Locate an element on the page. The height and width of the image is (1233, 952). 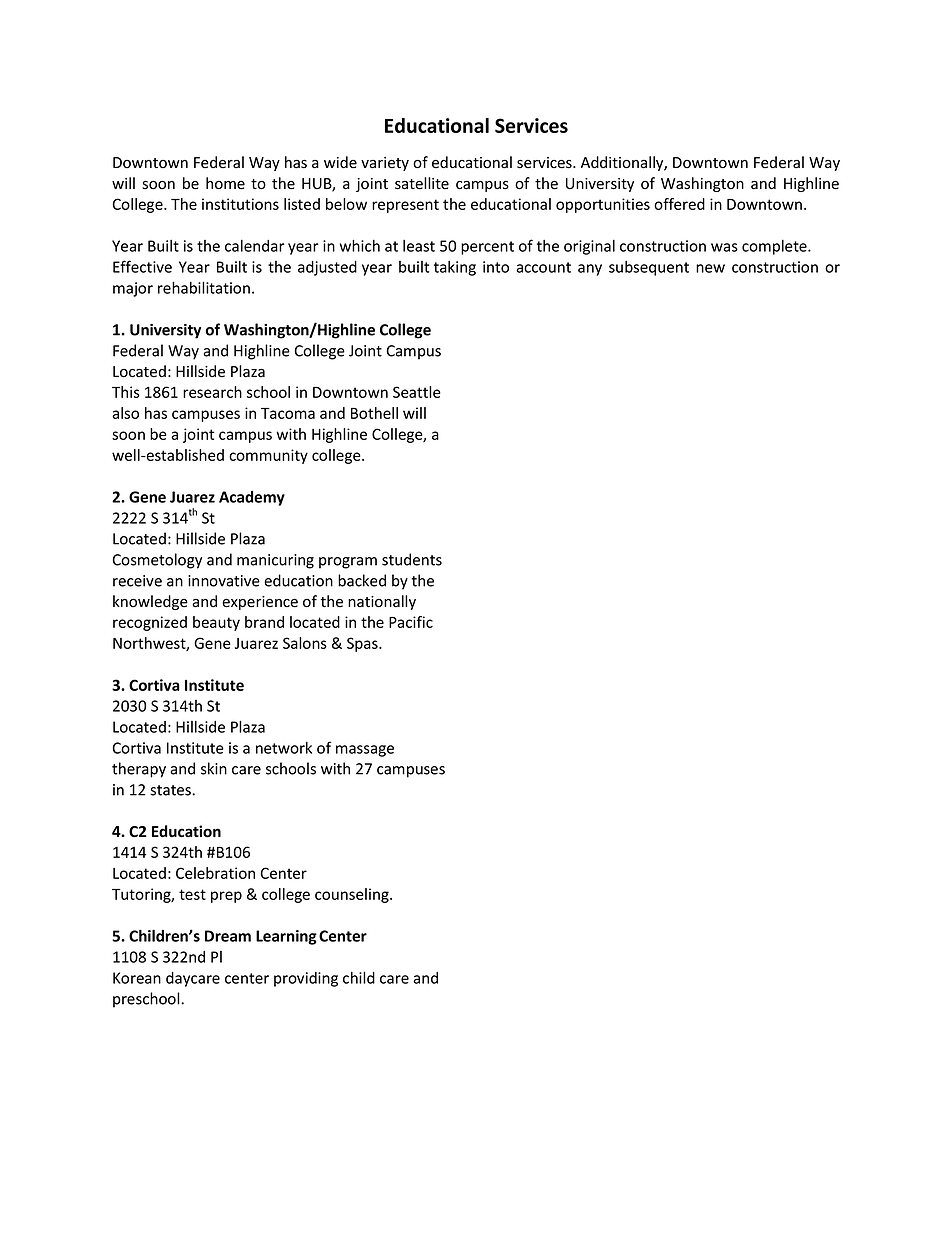
beauty is located at coordinates (216, 623).
